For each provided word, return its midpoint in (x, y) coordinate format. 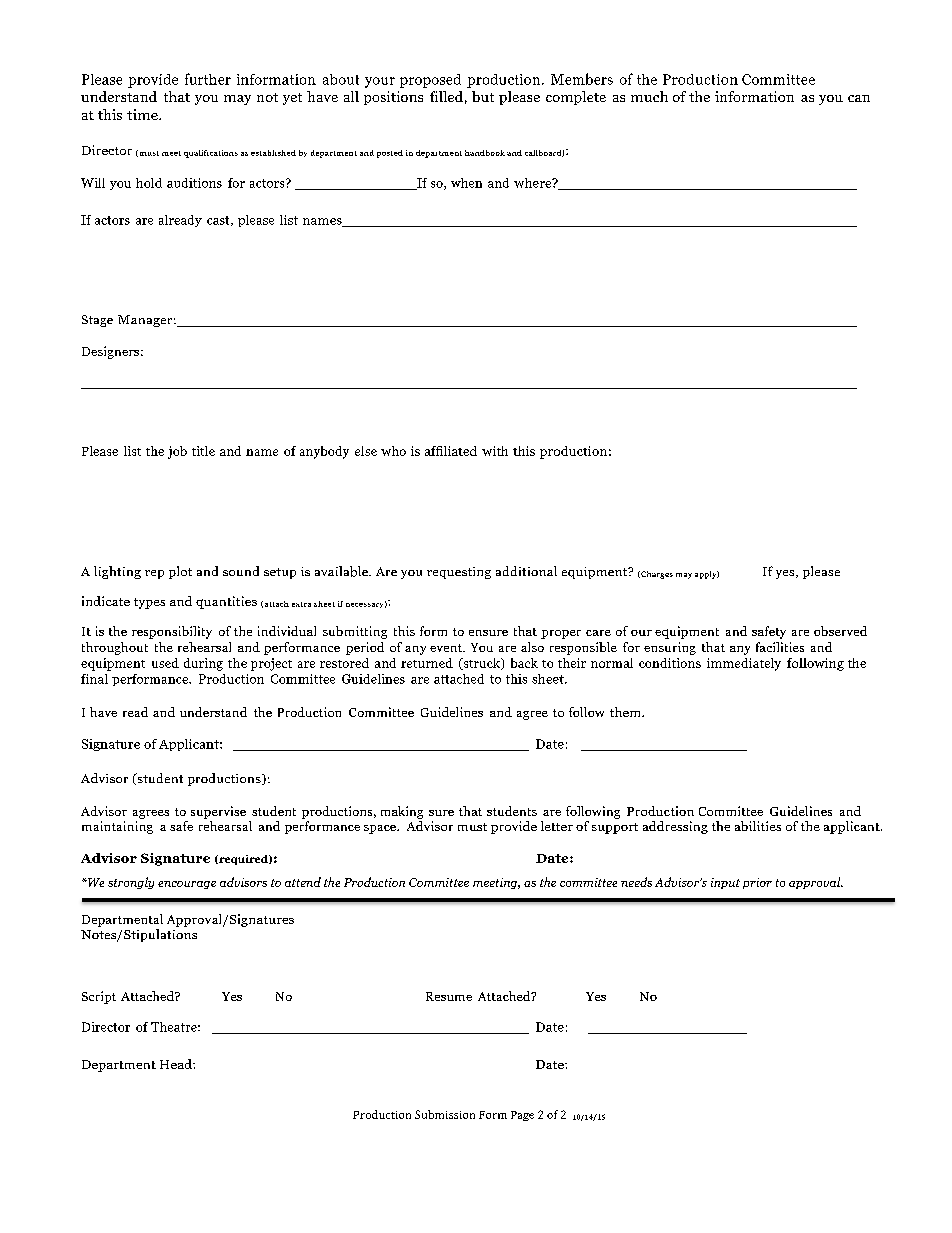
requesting (459, 573)
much (649, 96)
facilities (780, 647)
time (143, 114)
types (149, 603)
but (483, 96)
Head (177, 1064)
